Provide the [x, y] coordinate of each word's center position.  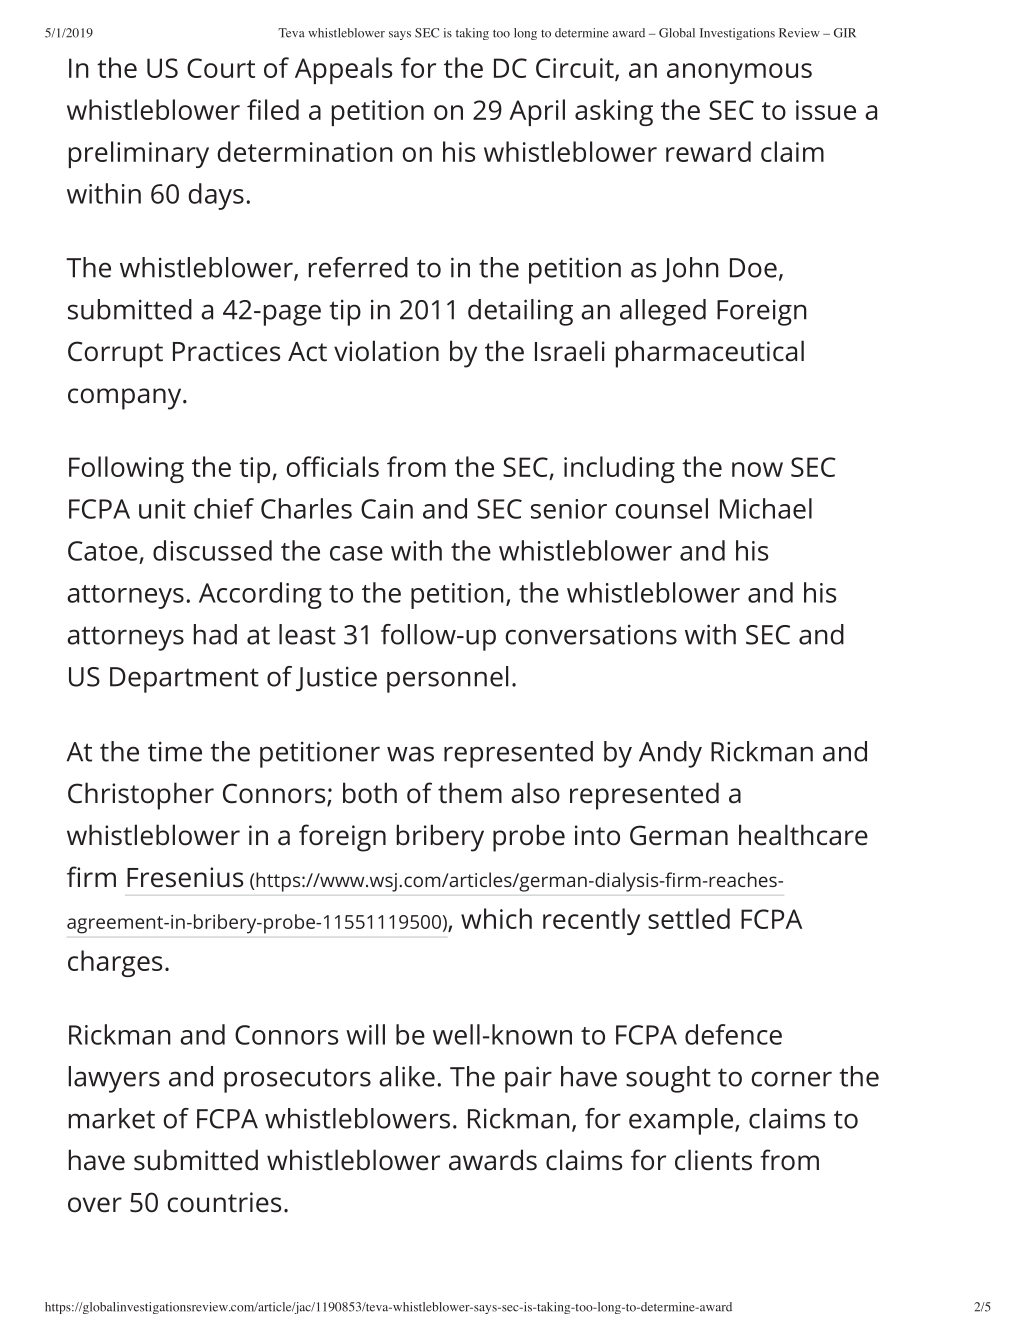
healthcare [803, 835]
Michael [766, 508]
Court [221, 68]
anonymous [739, 73]
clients [713, 1160]
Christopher [141, 796]
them [470, 793]
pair [528, 1079]
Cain [387, 509]
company [126, 399]
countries [224, 1202]
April [537, 112]
